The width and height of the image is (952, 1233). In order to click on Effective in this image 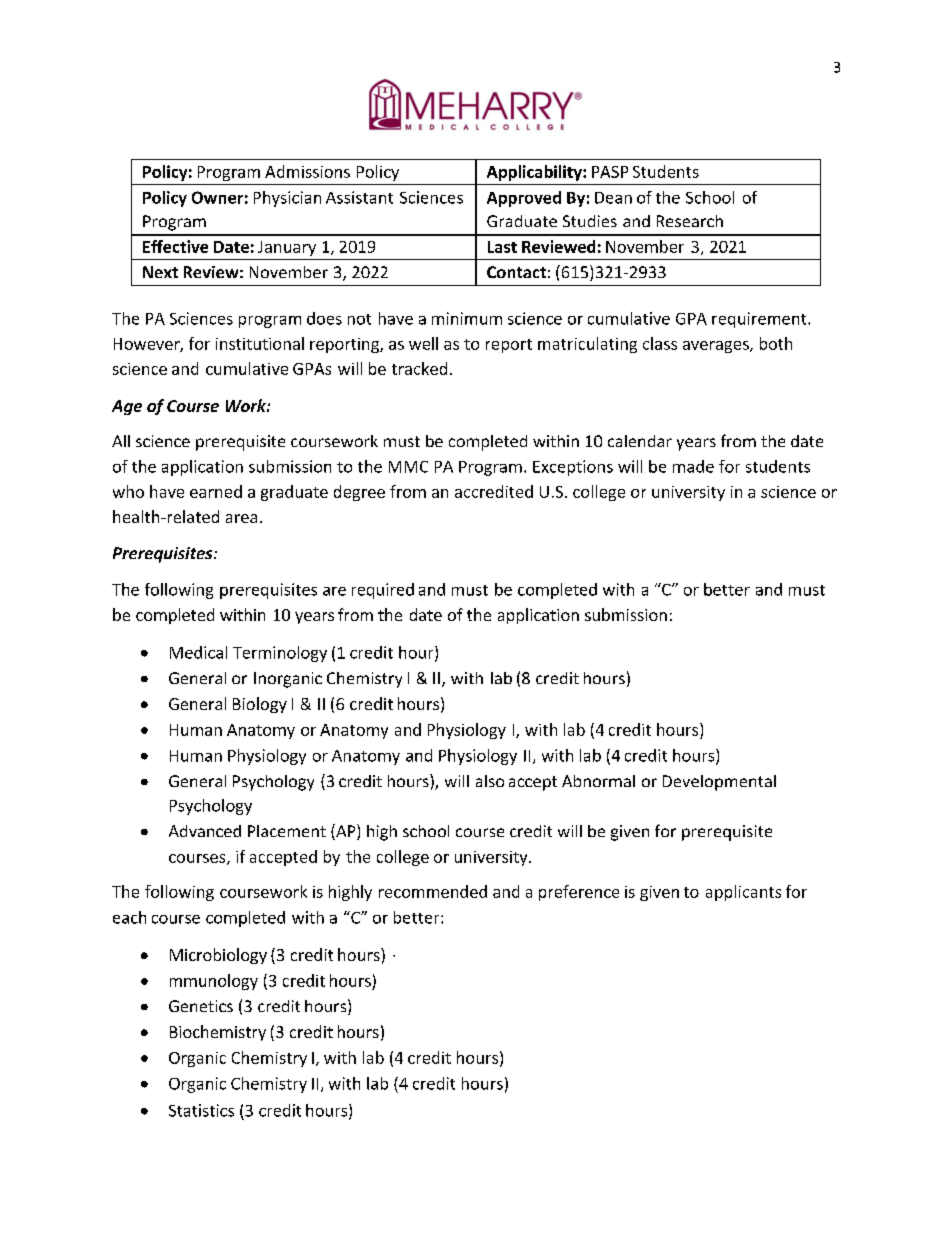, I will do `click(175, 246)`.
